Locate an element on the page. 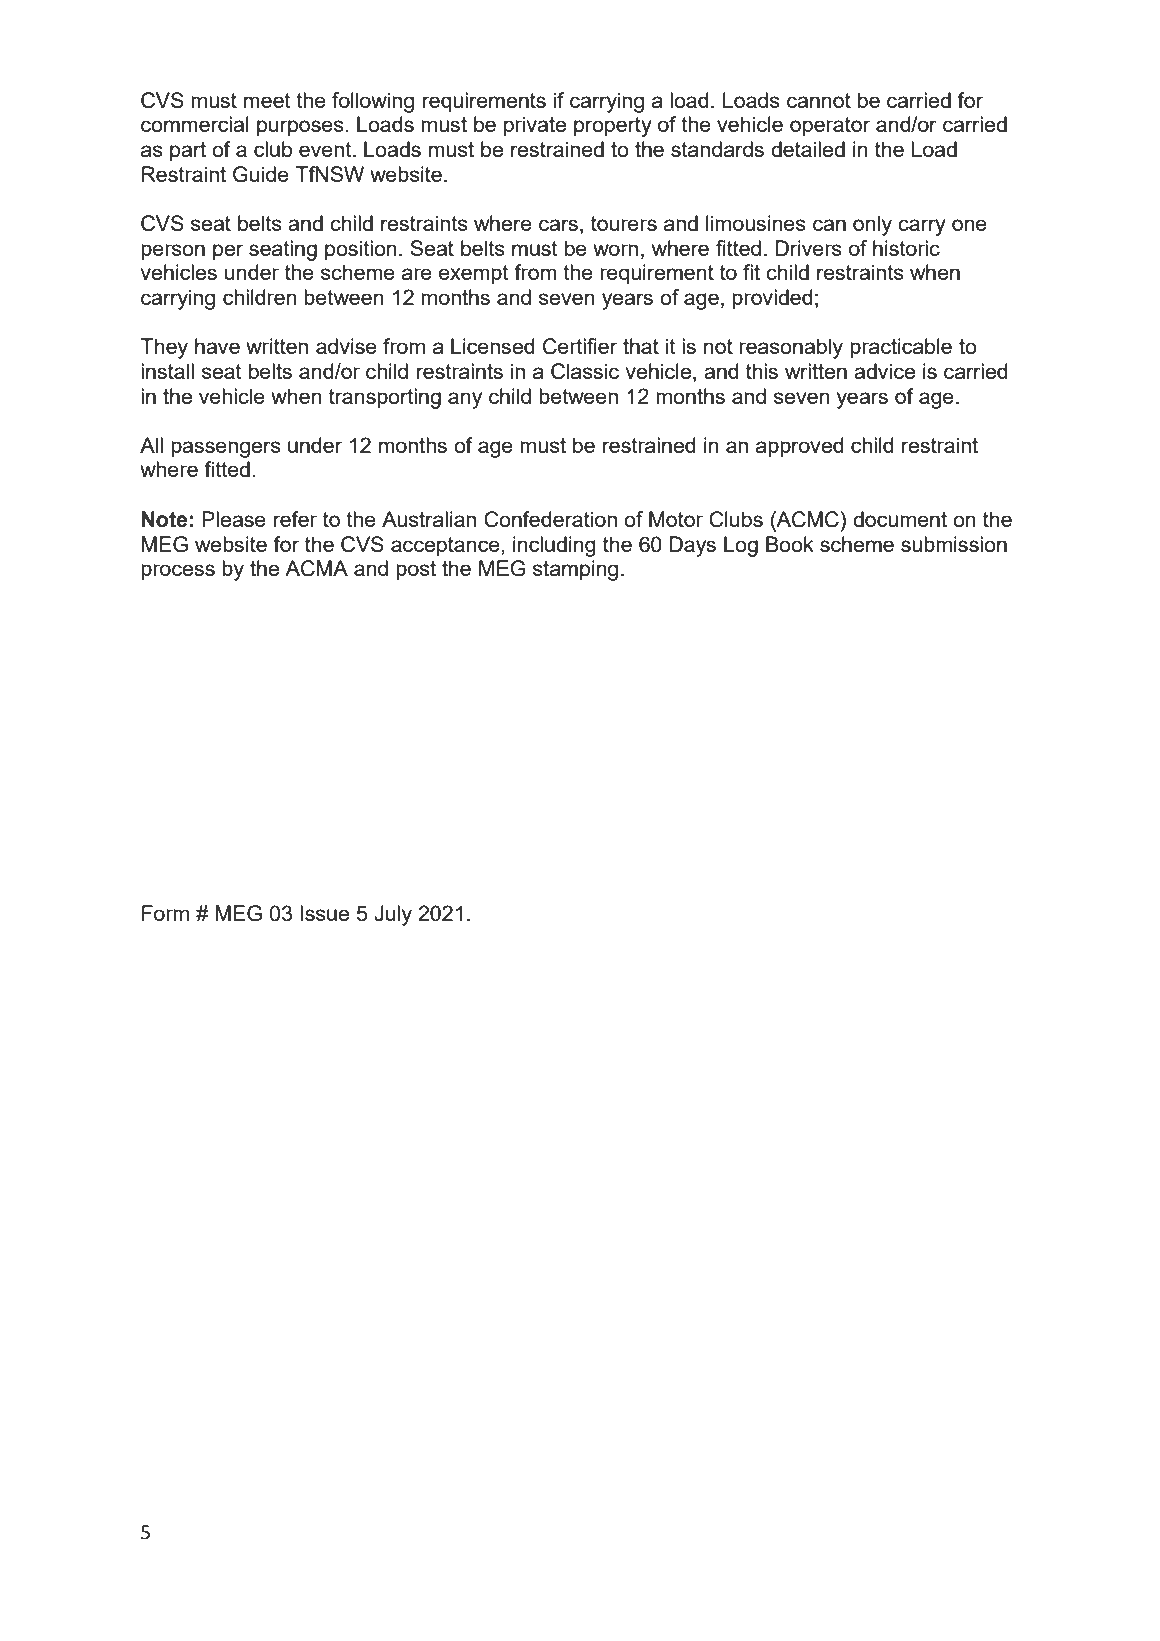 This image has height=1641, width=1160. Confederation is located at coordinates (550, 519).
